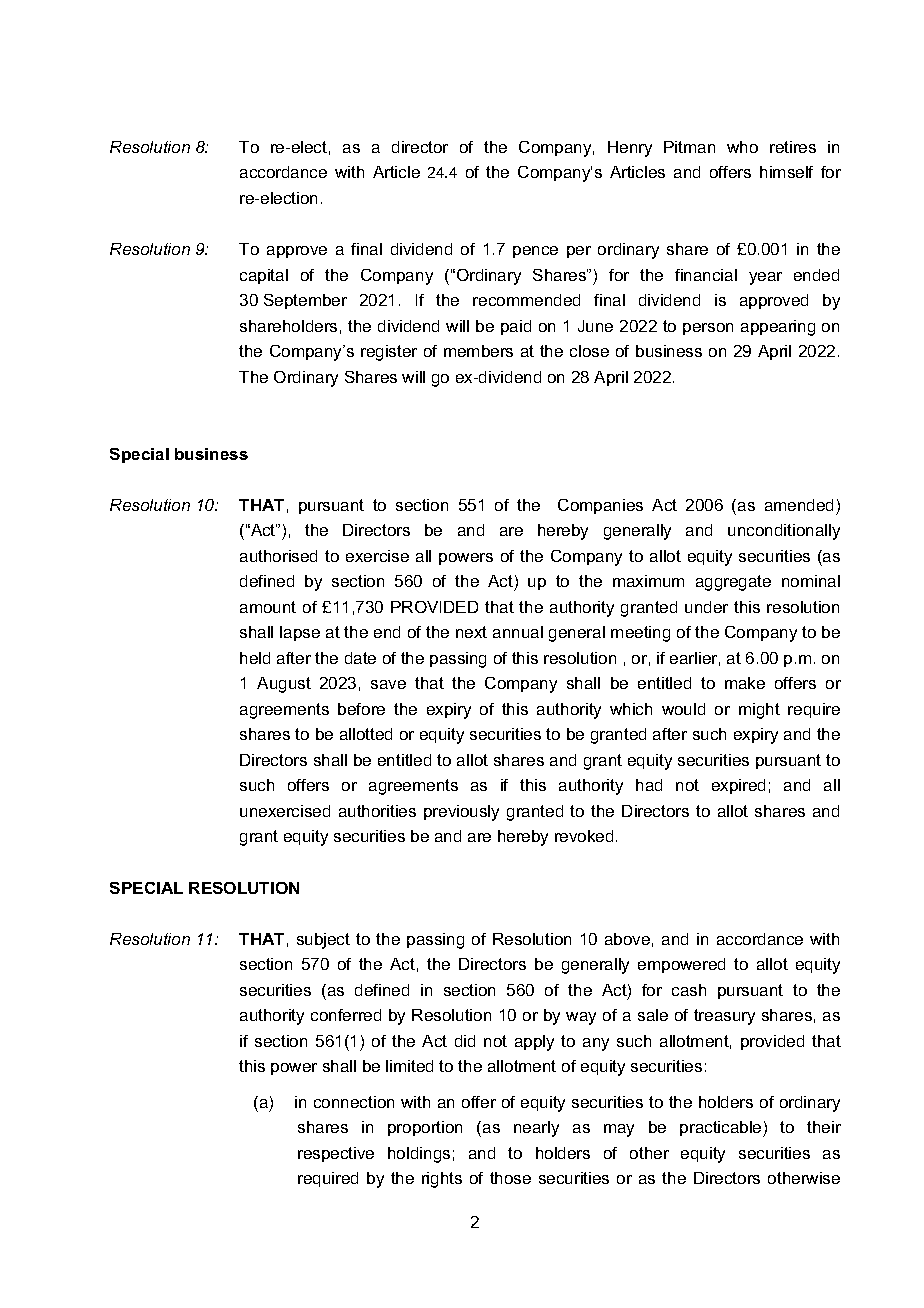 The width and height of the screenshot is (924, 1308). Describe the element at coordinates (518, 632) in the screenshot. I see `annual` at that location.
